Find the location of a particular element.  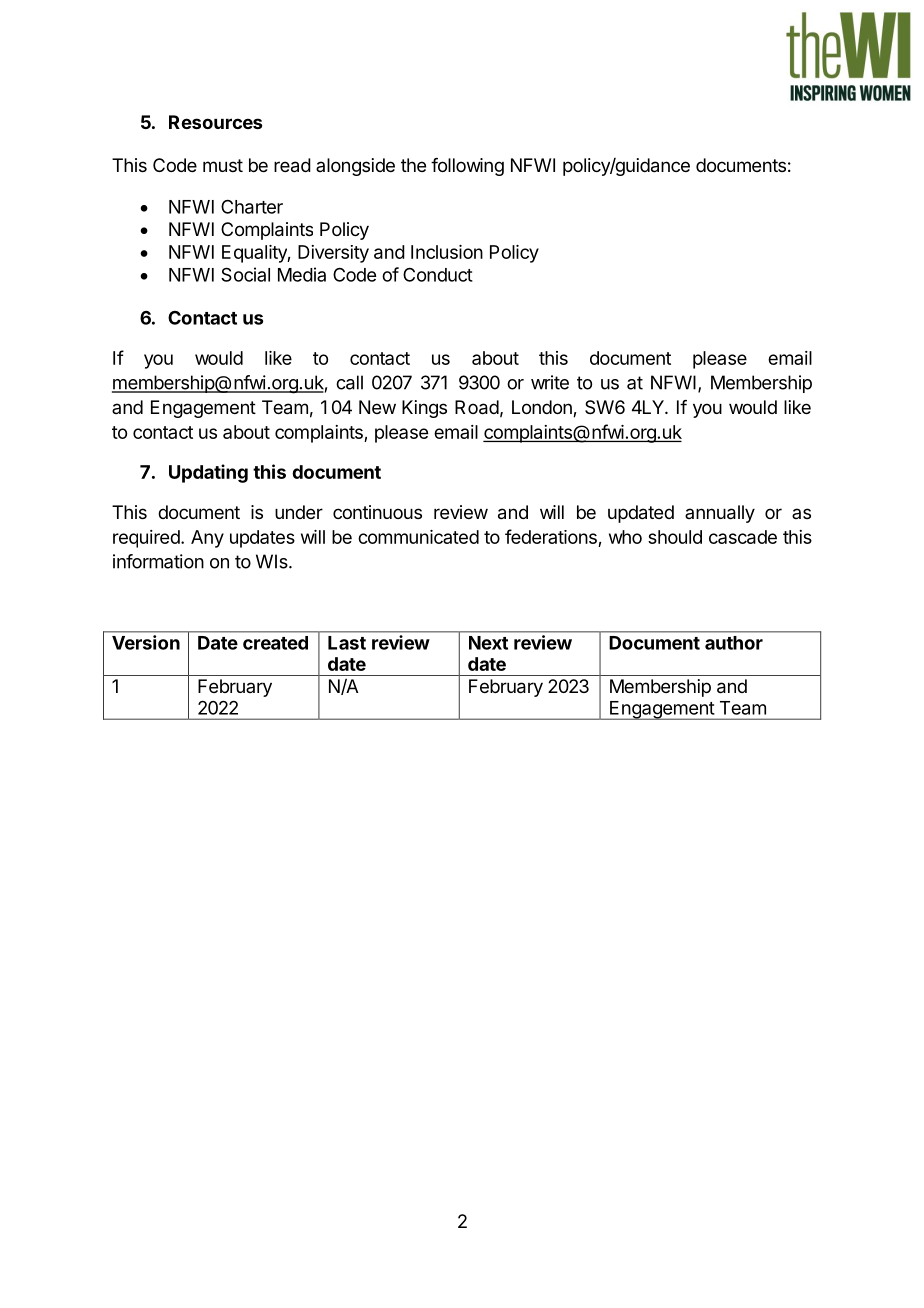

created is located at coordinates (275, 643).
